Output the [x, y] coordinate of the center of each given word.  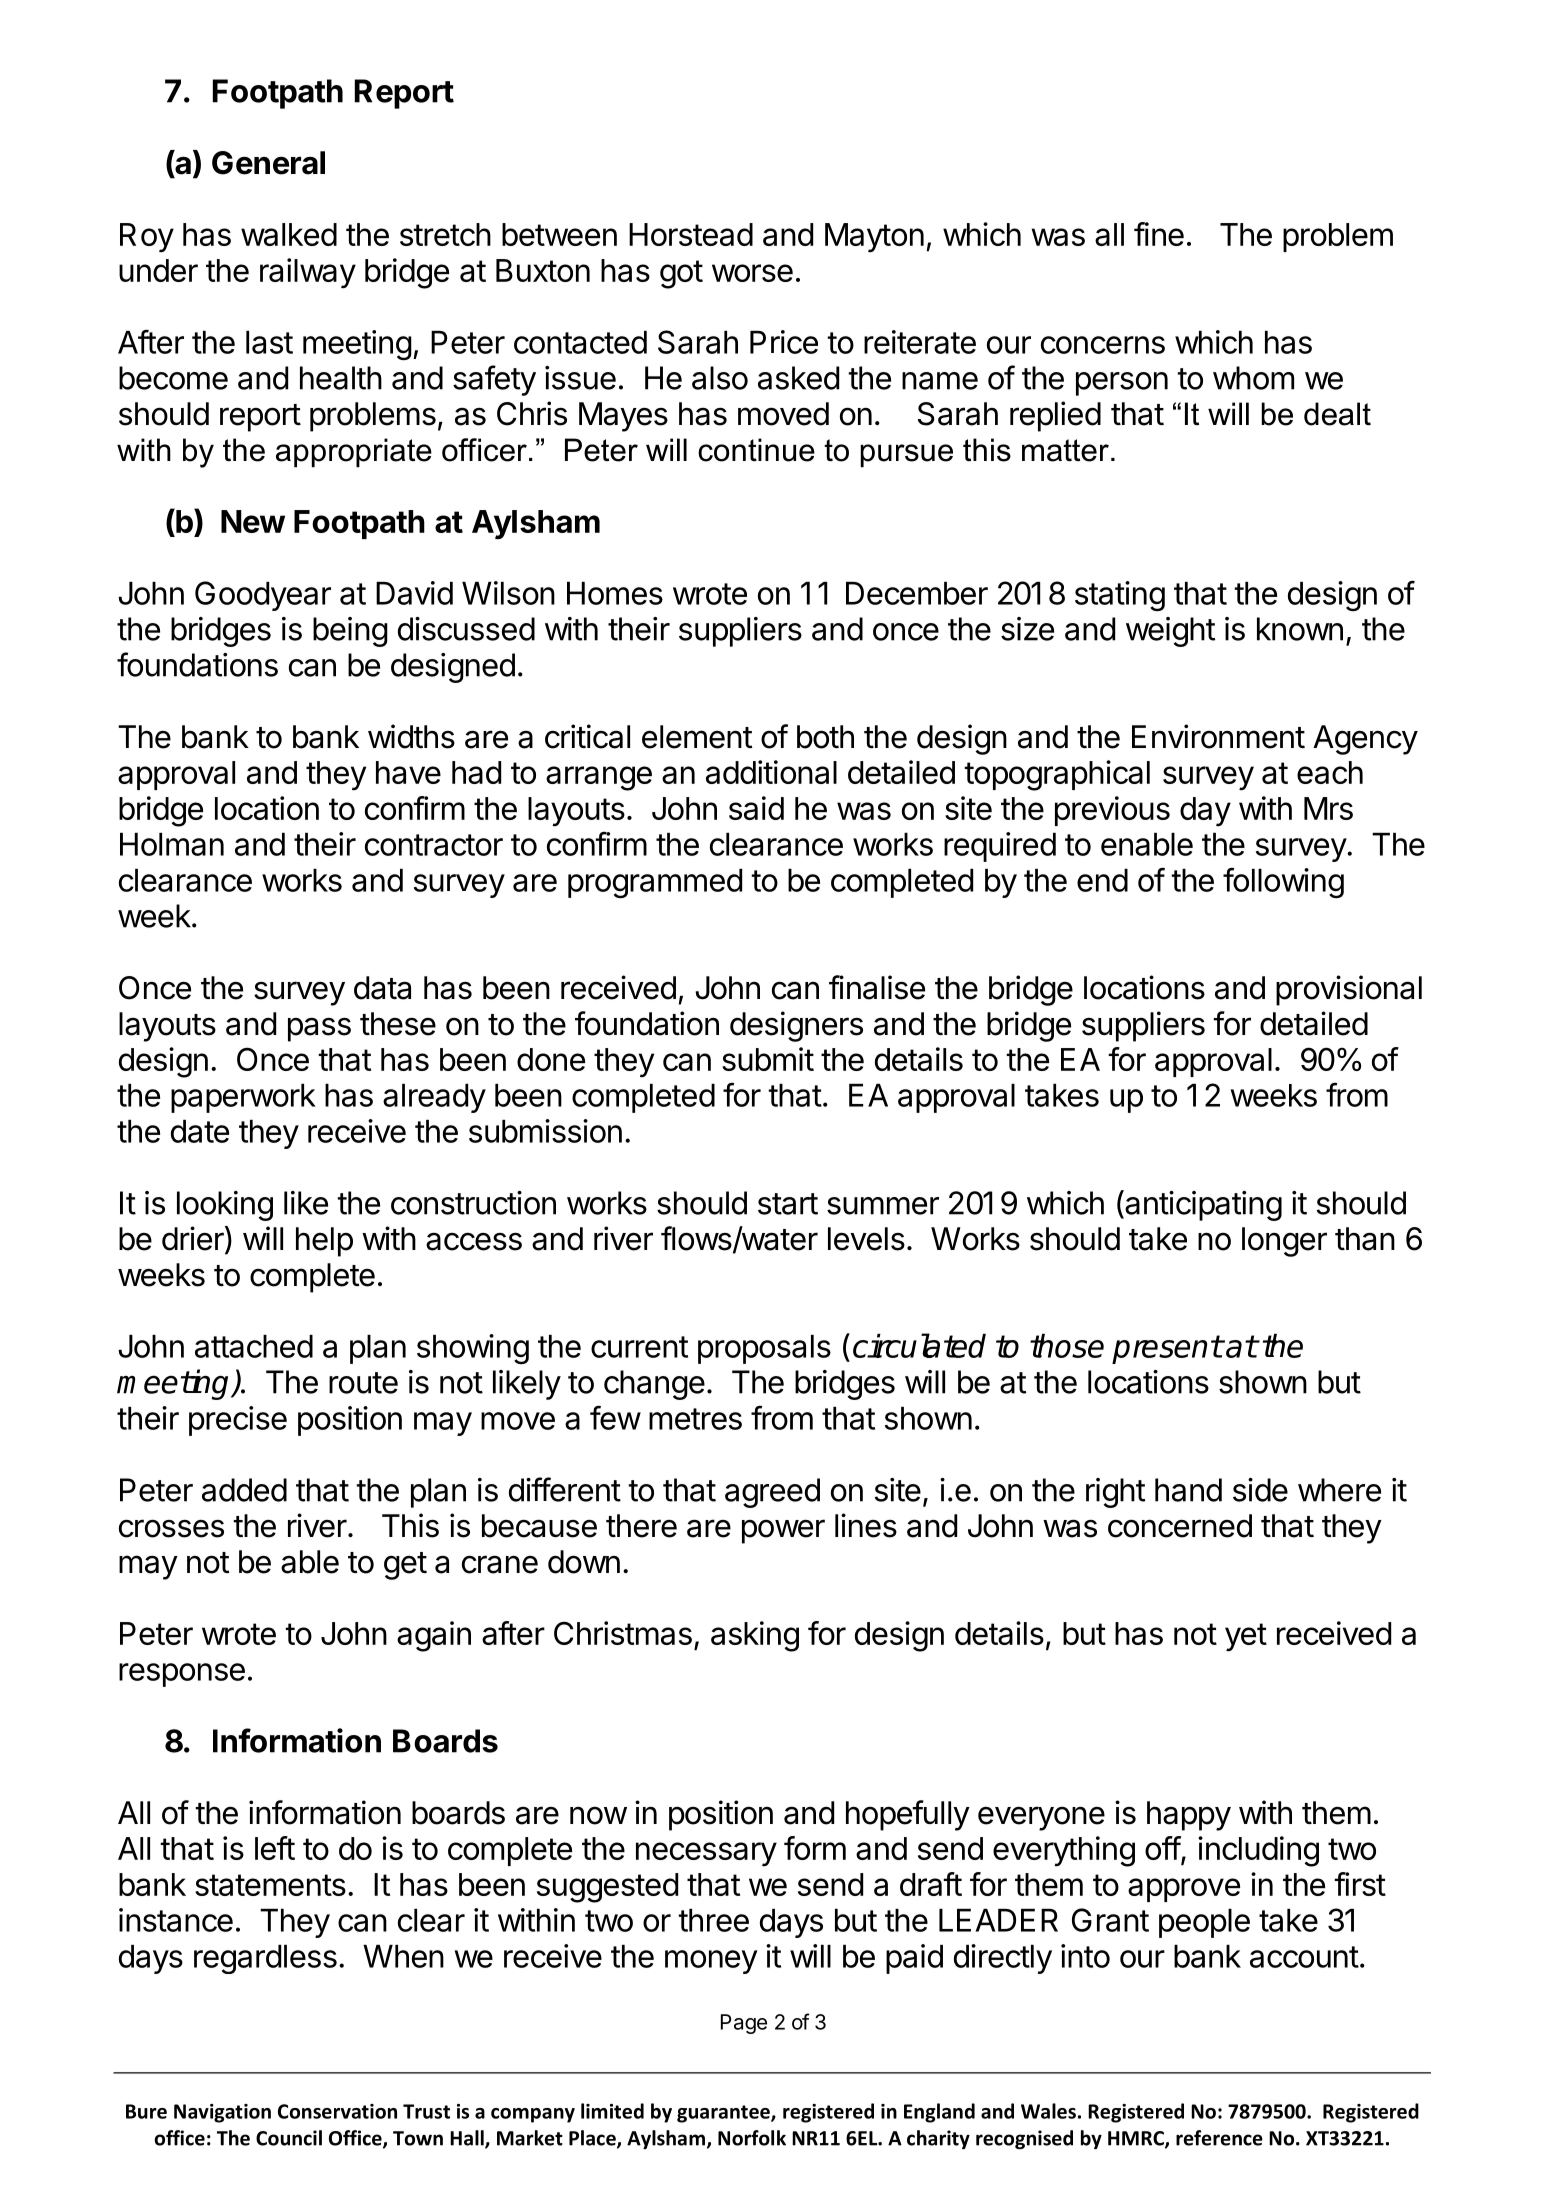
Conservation [337, 2111]
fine [1159, 234]
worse [752, 273]
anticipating [1202, 1205]
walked [289, 234]
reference [1219, 2138]
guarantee [724, 2114]
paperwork [243, 1098]
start [788, 1204]
